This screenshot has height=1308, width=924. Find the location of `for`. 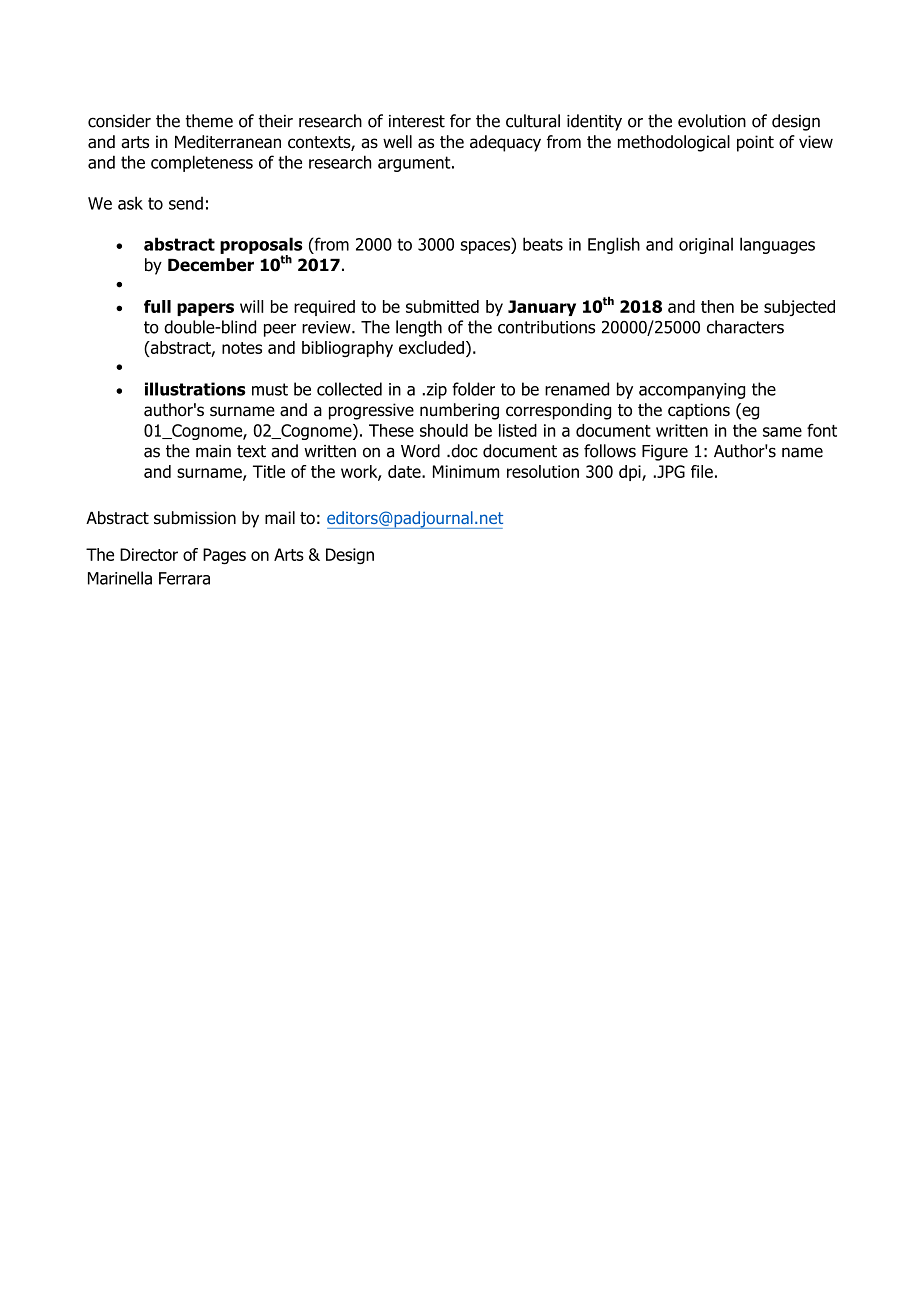

for is located at coordinates (460, 121).
